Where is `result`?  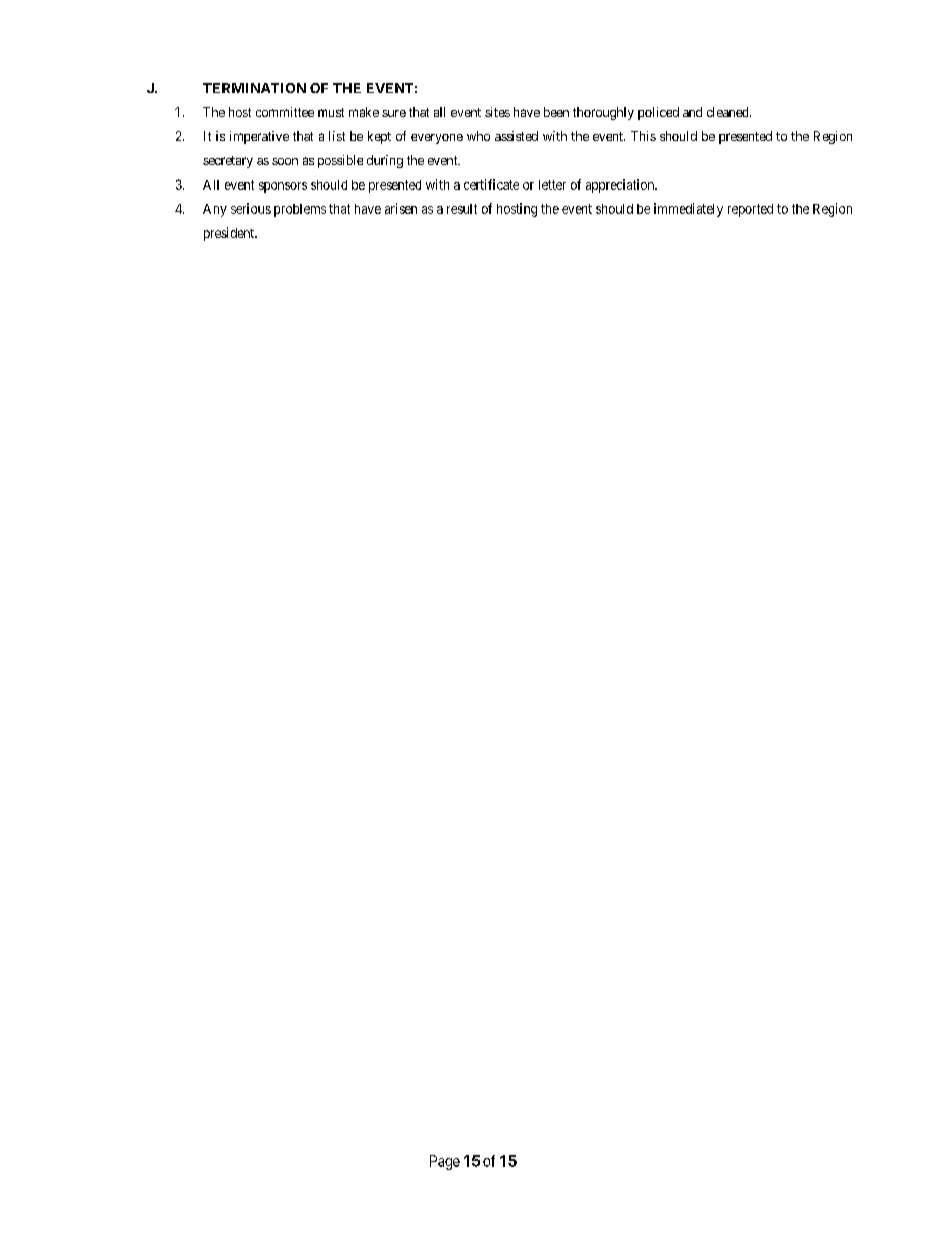
result is located at coordinates (462, 209).
